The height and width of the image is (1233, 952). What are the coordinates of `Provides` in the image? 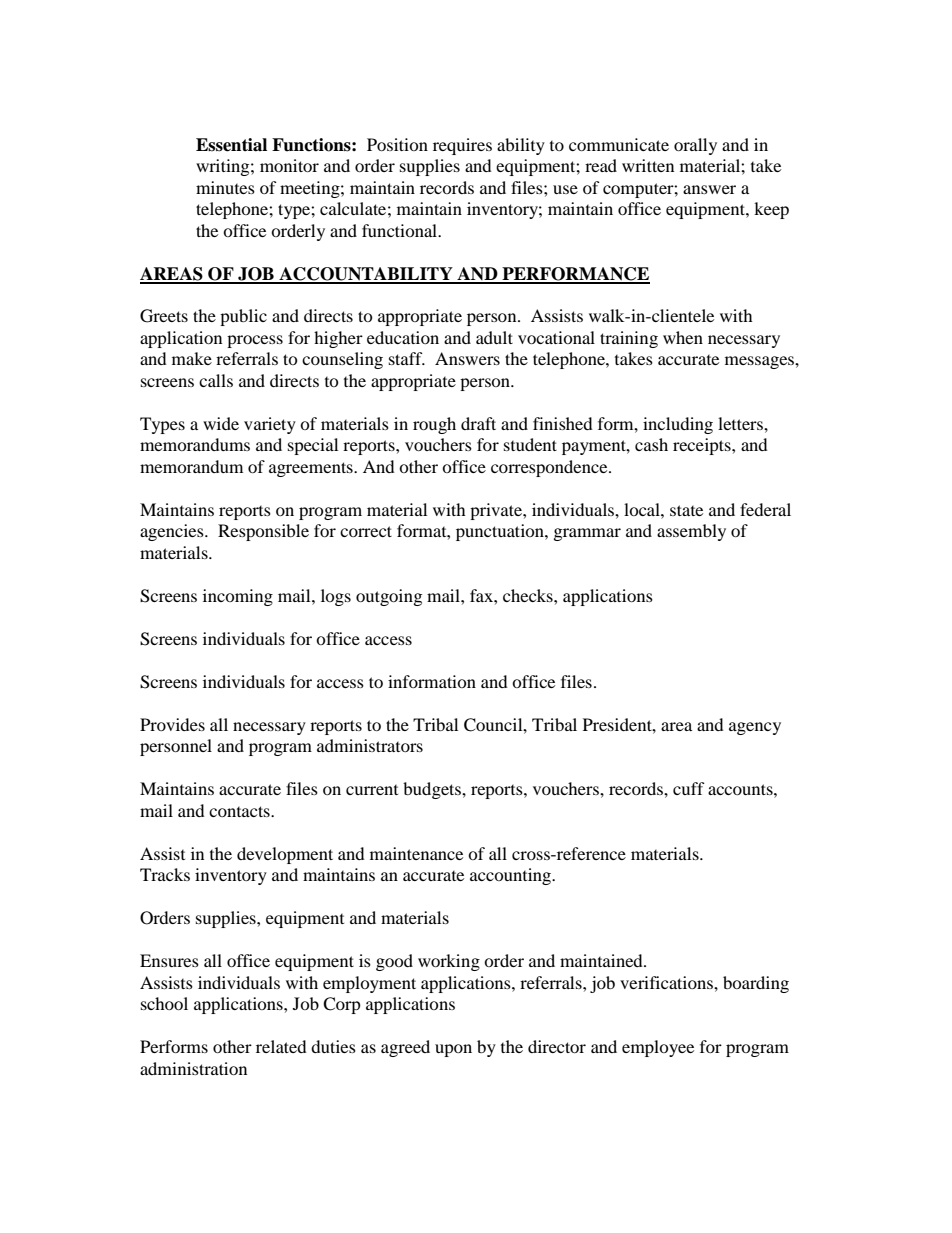 It's located at (172, 724).
